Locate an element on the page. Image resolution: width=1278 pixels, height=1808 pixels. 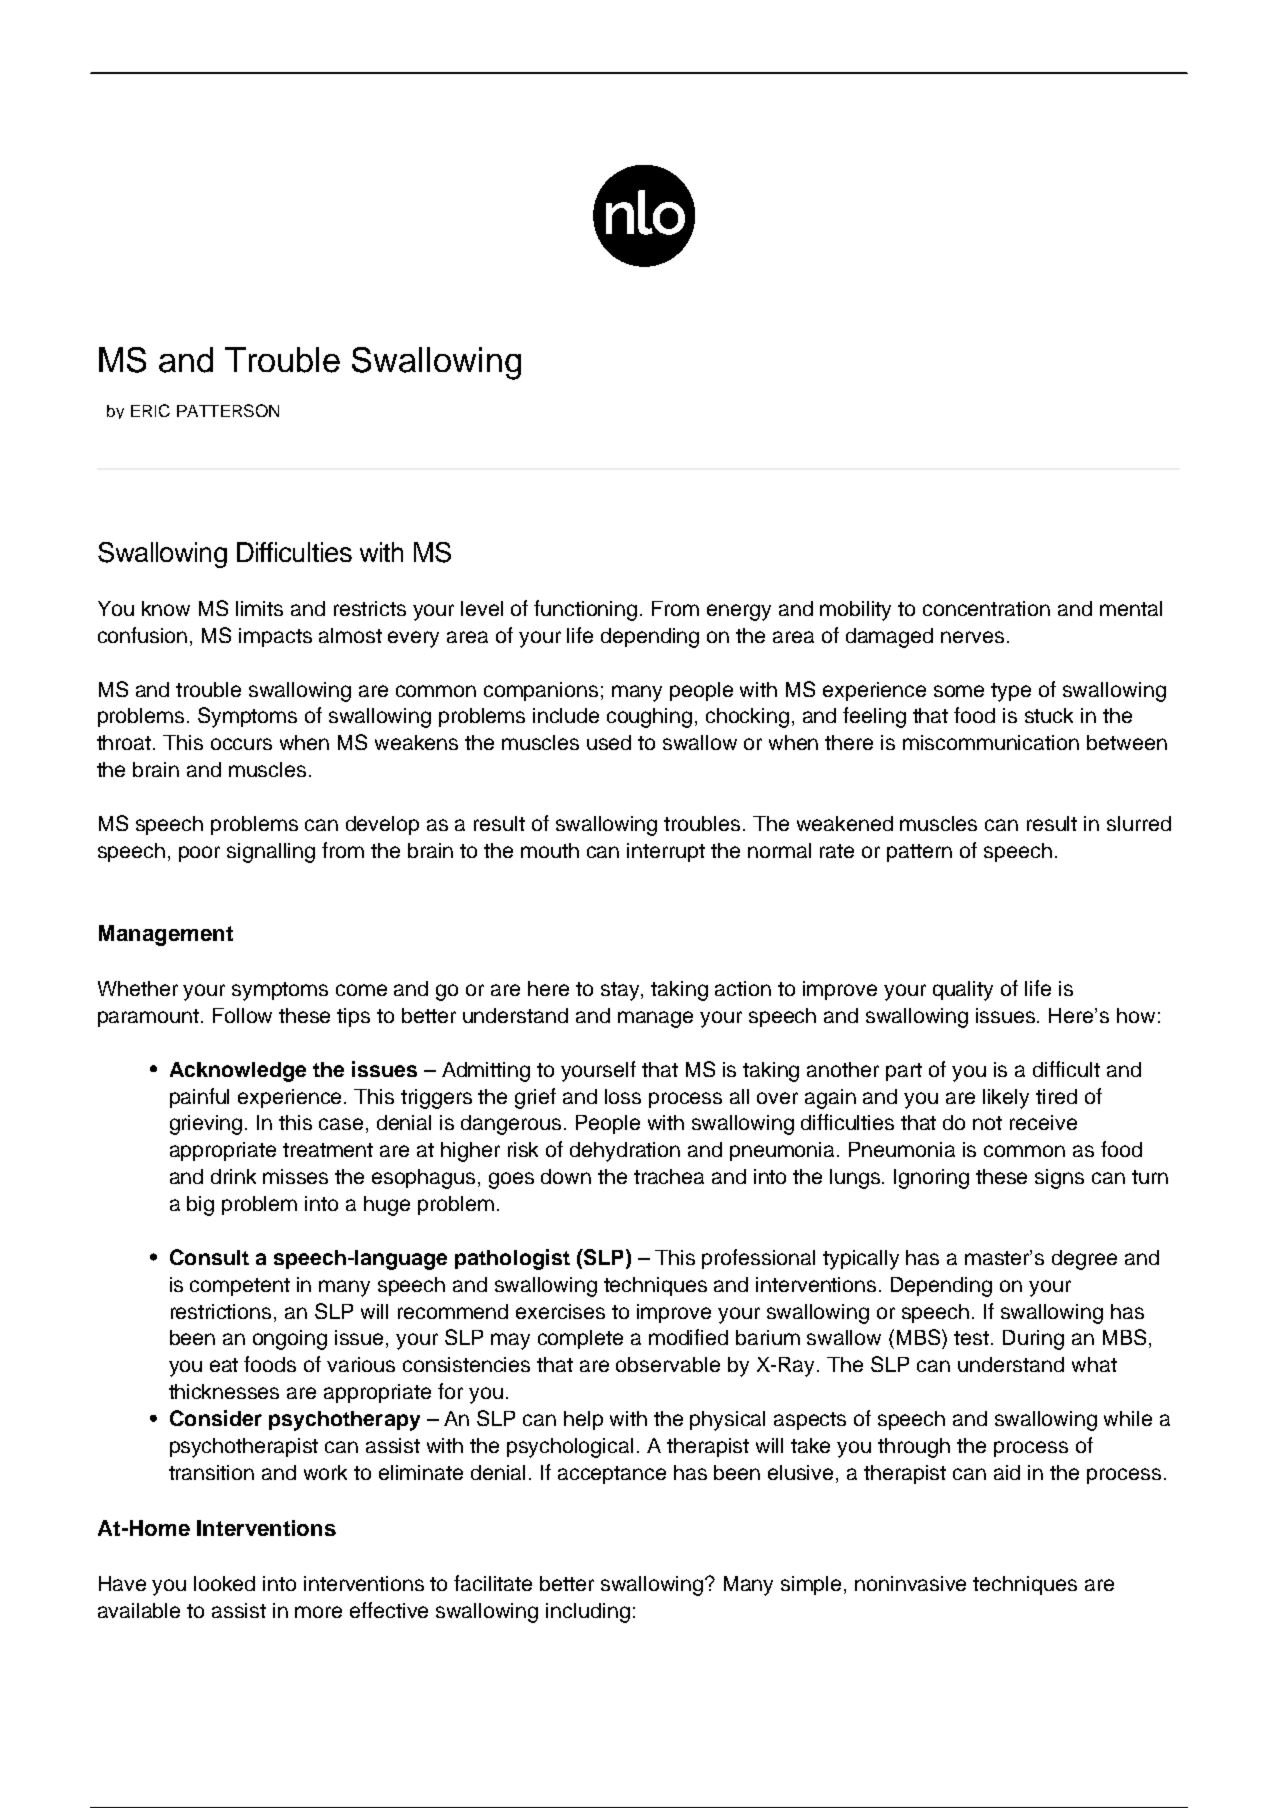
ongoing is located at coordinates (290, 1340).
